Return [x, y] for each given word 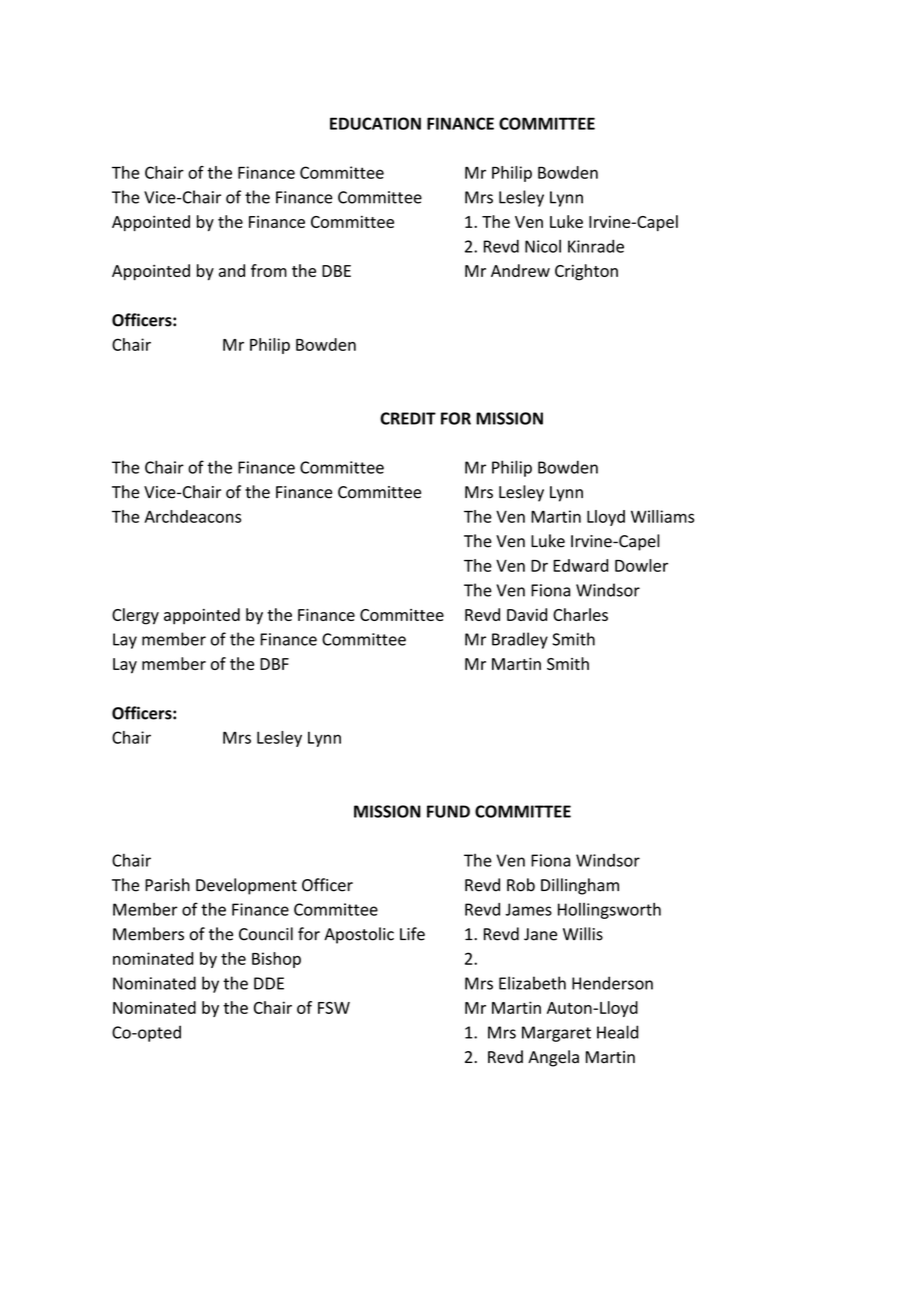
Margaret [556, 1034]
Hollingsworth [609, 911]
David [527, 614]
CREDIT [408, 418]
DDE [269, 983]
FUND [448, 811]
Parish [167, 885]
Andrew [520, 270]
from [269, 270]
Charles [580, 614]
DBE [336, 271]
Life [412, 934]
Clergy [135, 616]
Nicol [543, 246]
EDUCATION [375, 123]
